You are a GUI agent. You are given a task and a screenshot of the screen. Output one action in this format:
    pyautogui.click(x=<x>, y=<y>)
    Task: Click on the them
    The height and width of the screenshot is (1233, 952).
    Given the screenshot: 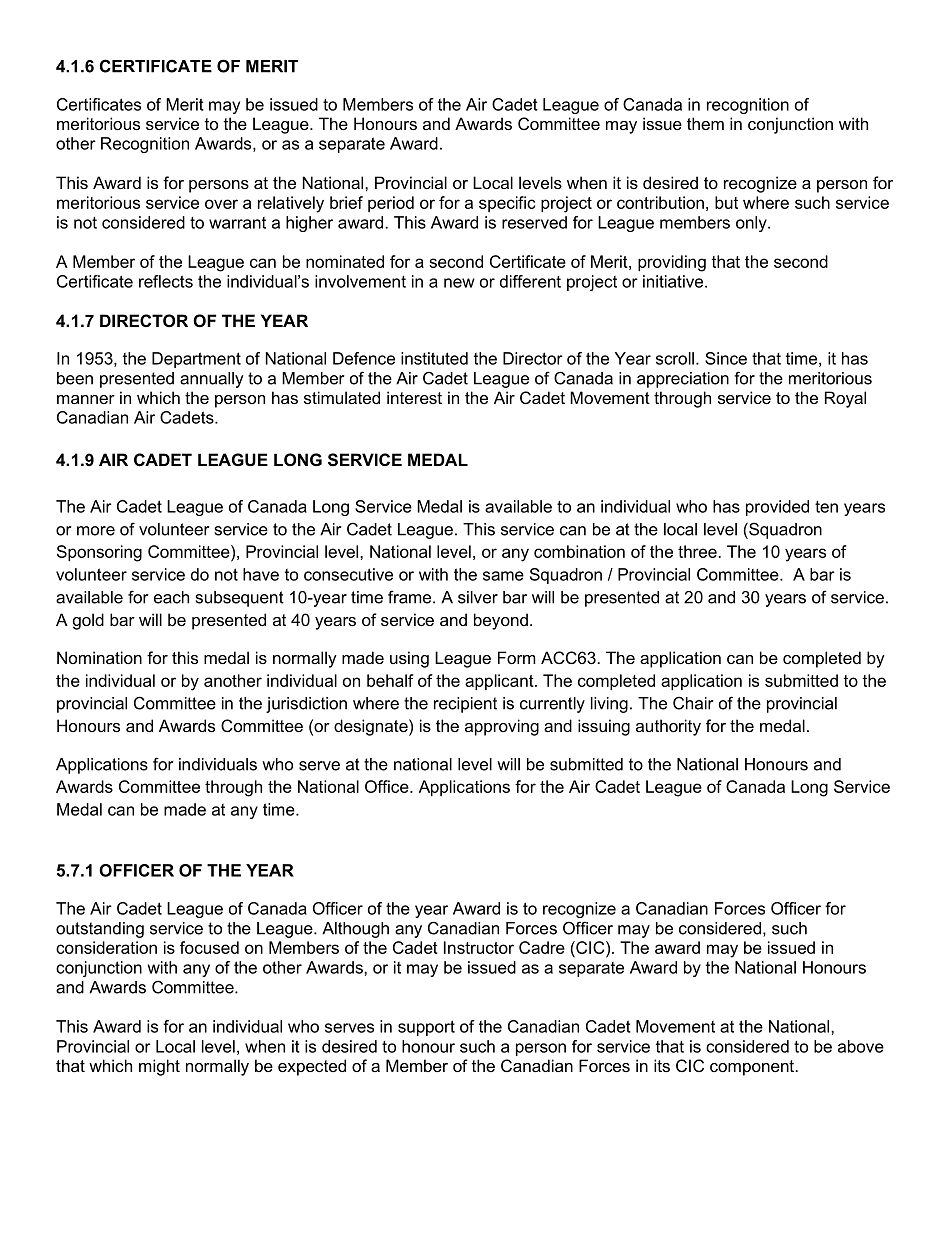 What is the action you would take?
    pyautogui.click(x=705, y=123)
